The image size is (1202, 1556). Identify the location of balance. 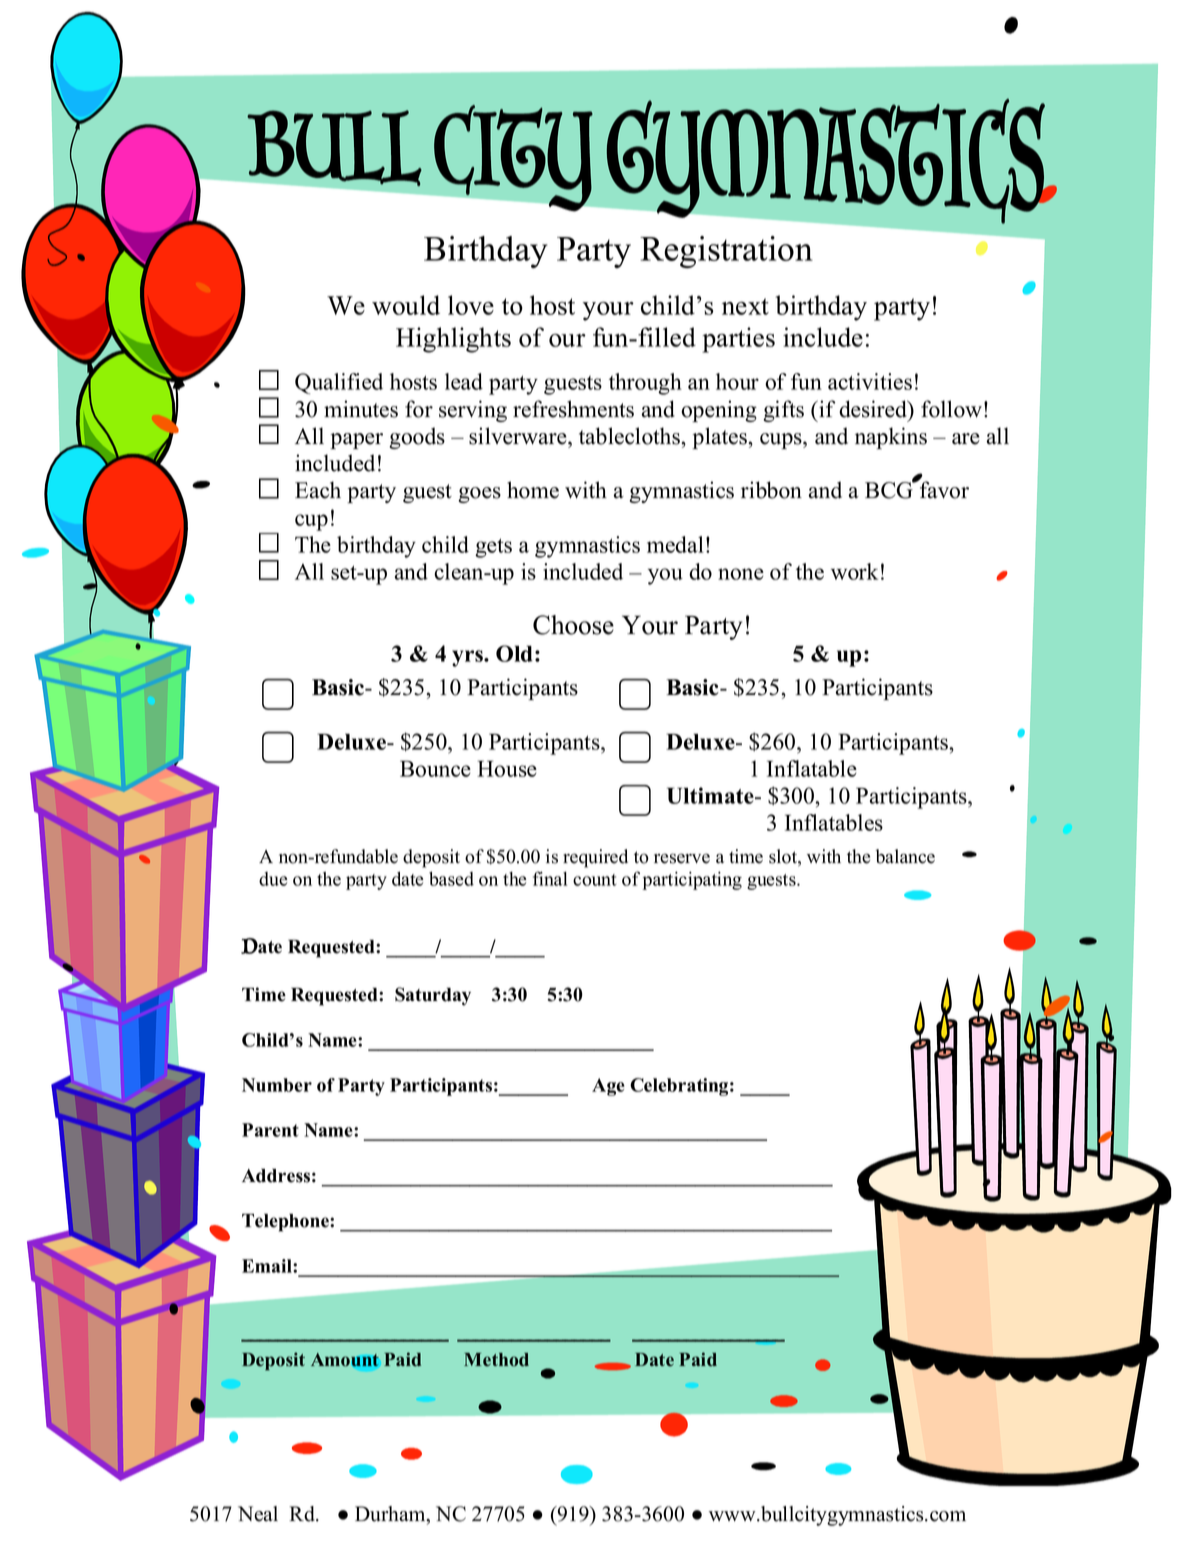
(905, 856).
